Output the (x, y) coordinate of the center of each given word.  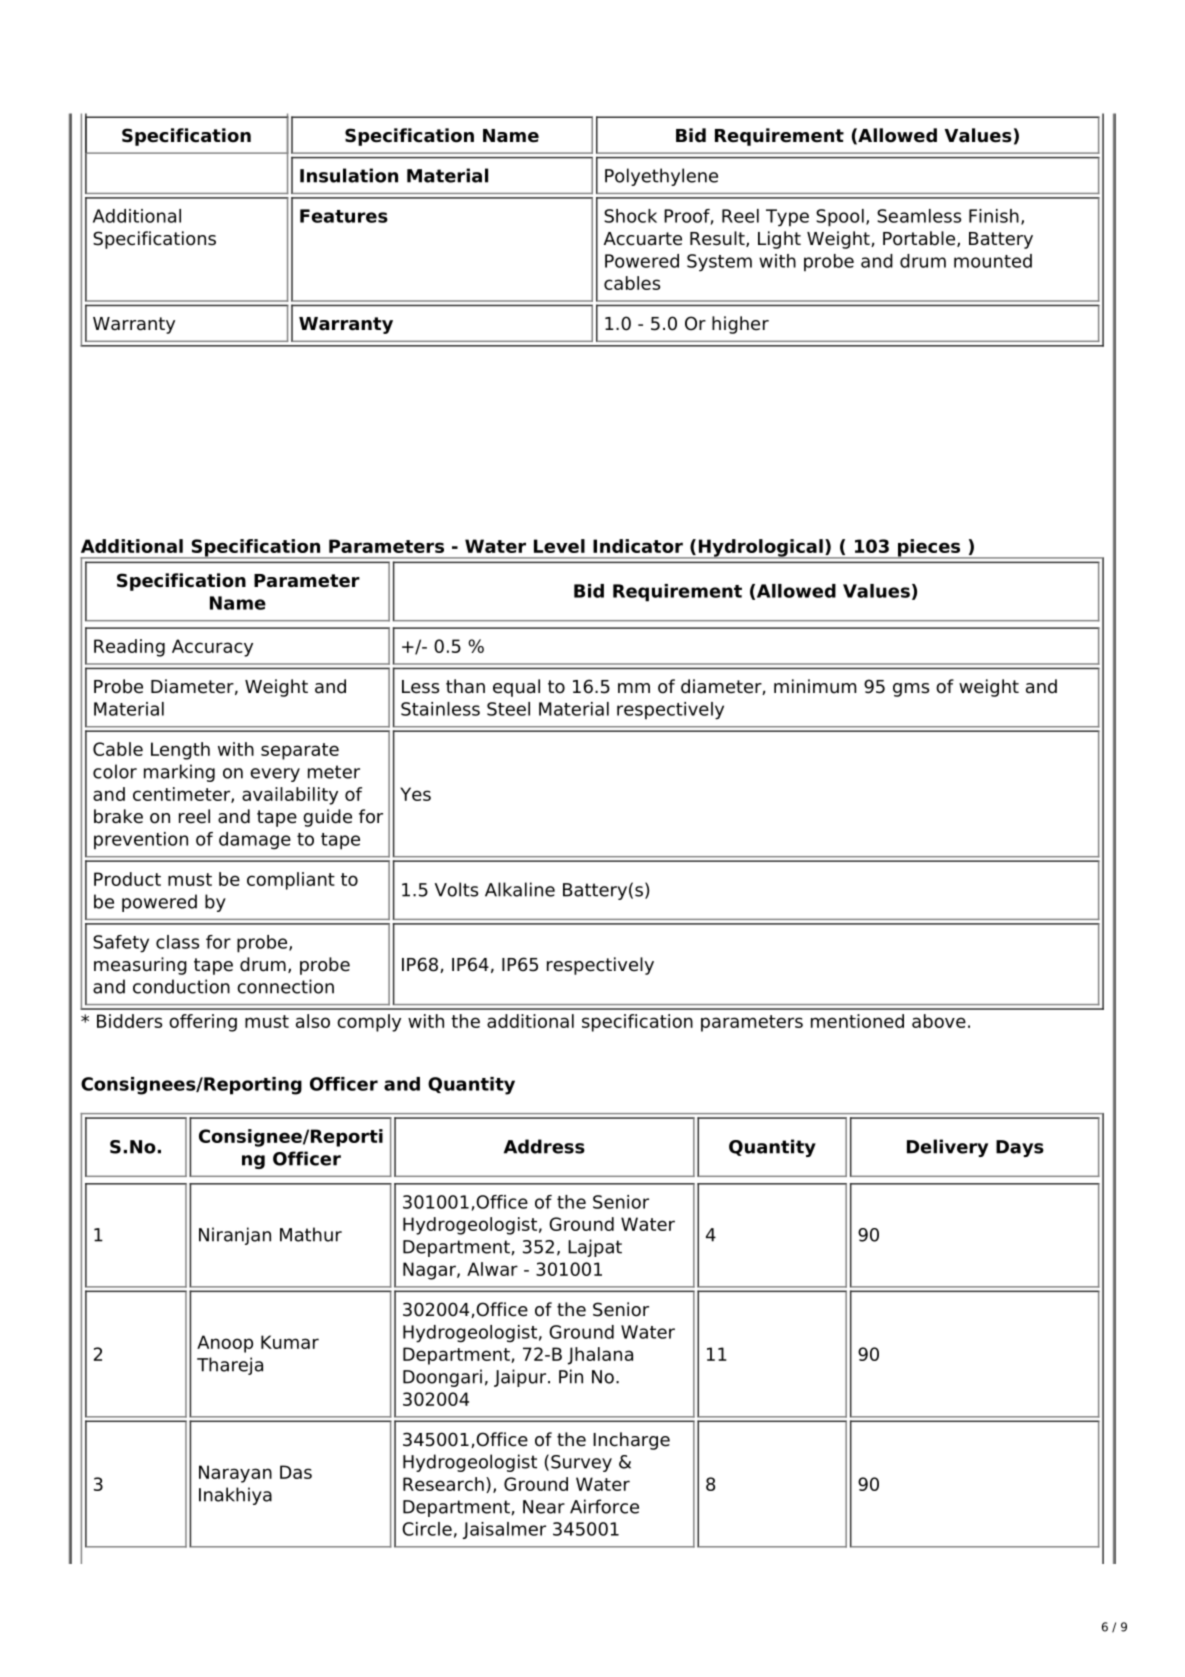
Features (344, 216)
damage (255, 841)
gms (911, 690)
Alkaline (520, 889)
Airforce (604, 1506)
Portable (920, 239)
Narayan (235, 1474)
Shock (630, 216)
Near (544, 1507)
